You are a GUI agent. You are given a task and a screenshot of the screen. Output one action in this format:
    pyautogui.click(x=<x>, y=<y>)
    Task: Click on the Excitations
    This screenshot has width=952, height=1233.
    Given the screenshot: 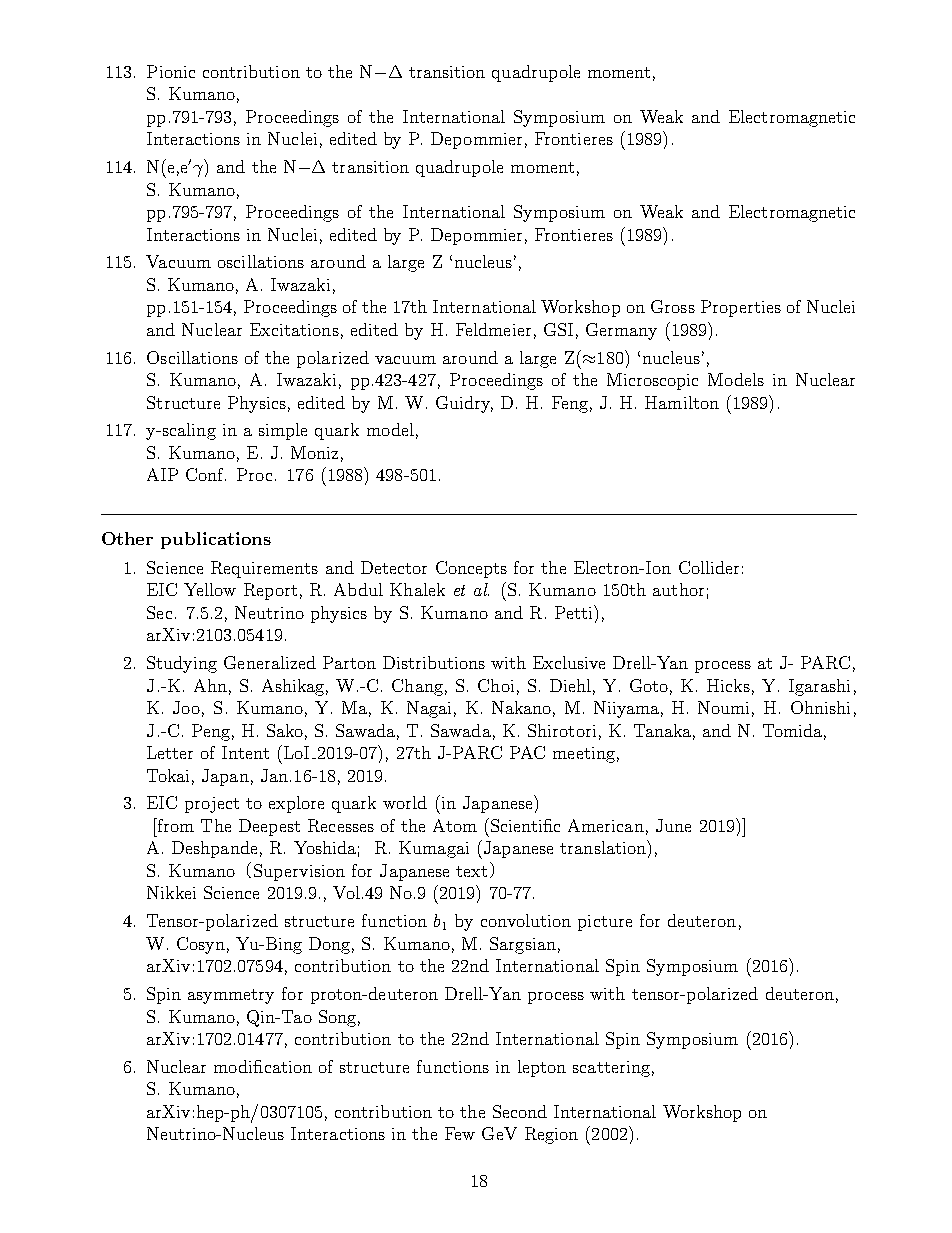 What is the action you would take?
    pyautogui.click(x=294, y=329)
